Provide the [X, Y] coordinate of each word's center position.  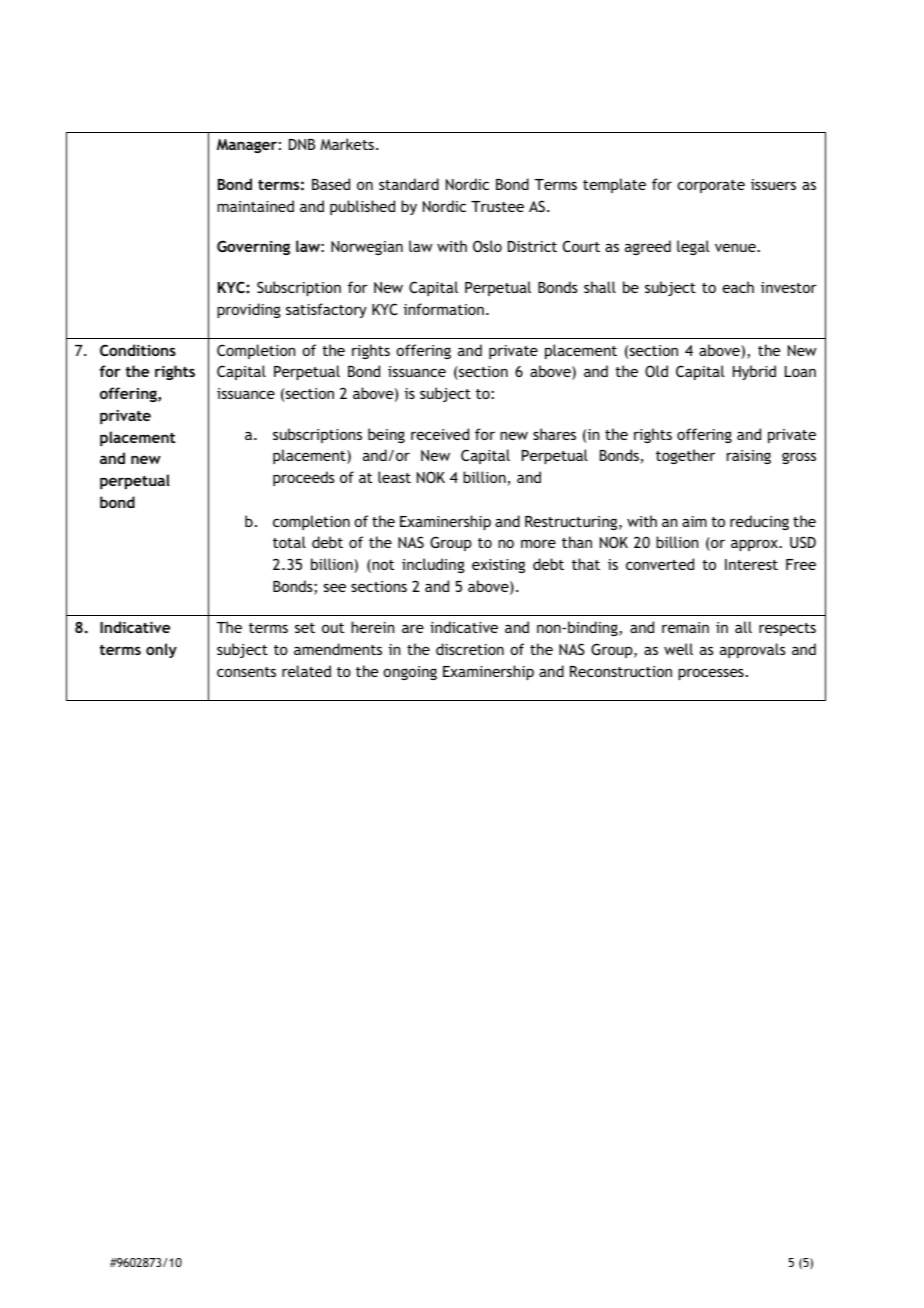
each [738, 287]
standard [409, 184]
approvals [753, 650]
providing [249, 310]
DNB [302, 144]
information [444, 309]
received [440, 434]
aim [694, 521]
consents [246, 672]
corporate [711, 186]
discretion [470, 649]
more [538, 543]
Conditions [138, 350]
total [289, 542]
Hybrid [754, 372]
